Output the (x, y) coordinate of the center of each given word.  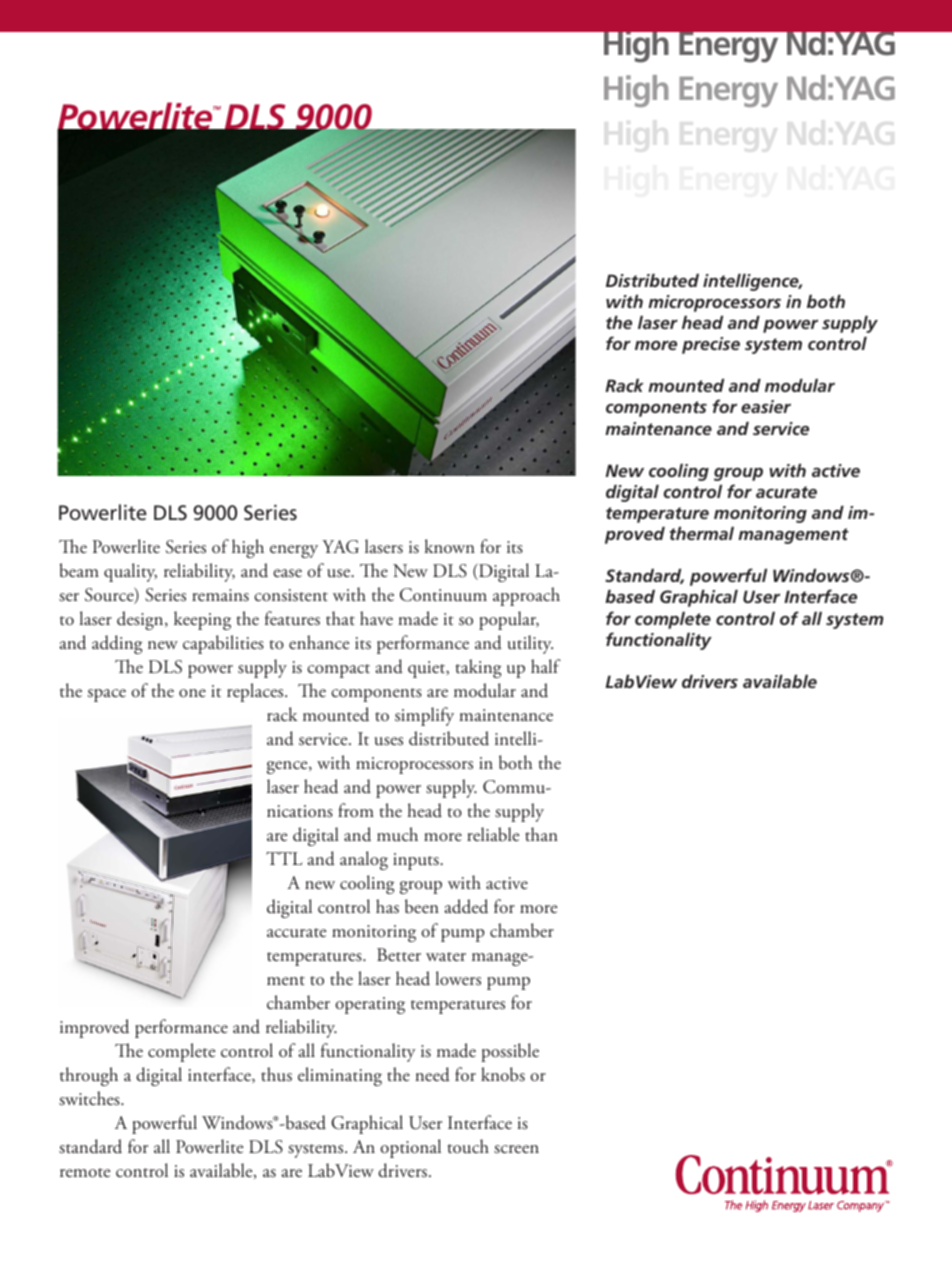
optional (410, 1148)
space (107, 695)
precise (711, 345)
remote (85, 1173)
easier (766, 406)
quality (130, 572)
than (541, 834)
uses (389, 741)
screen (516, 1149)
